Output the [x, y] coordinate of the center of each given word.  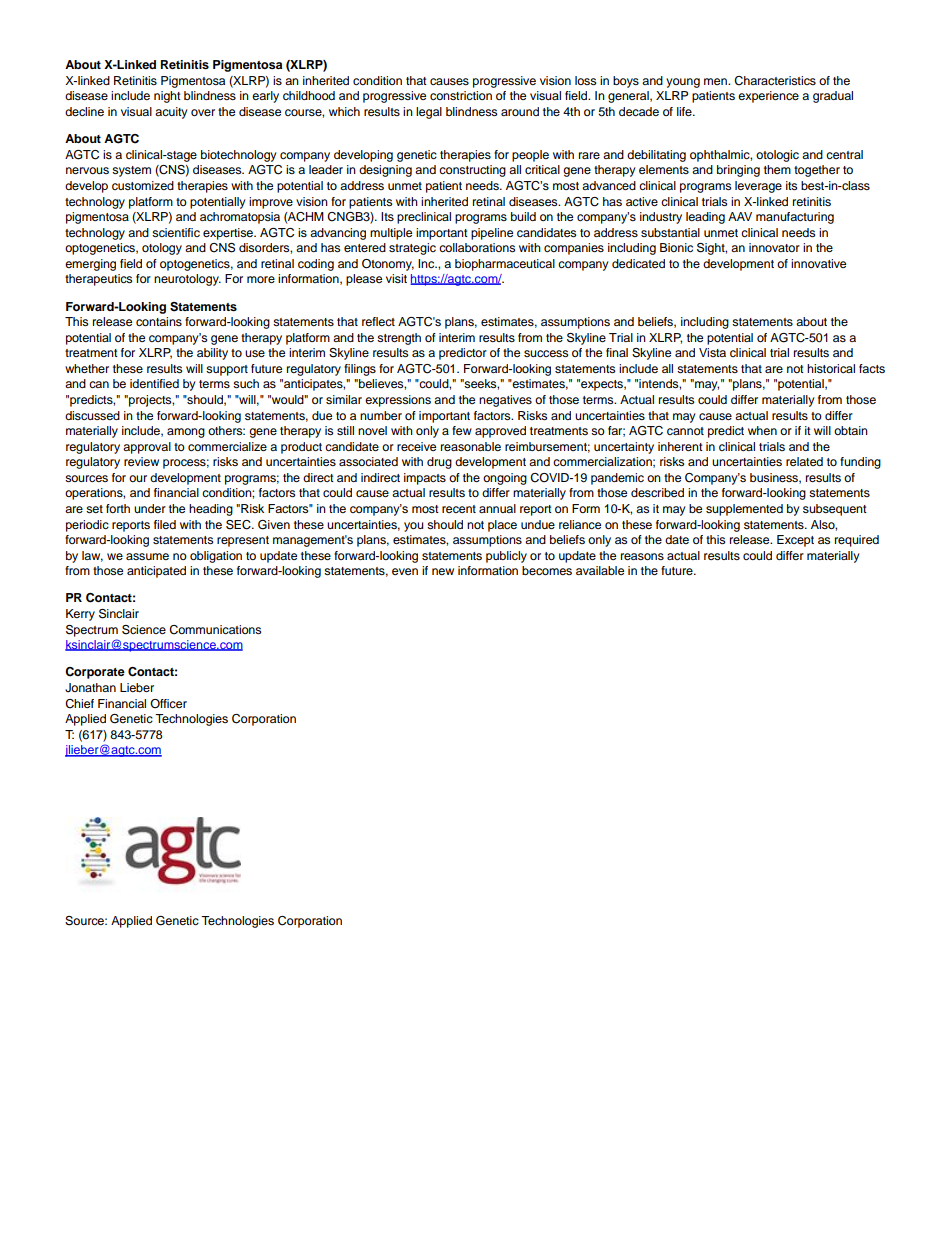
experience [768, 97]
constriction [461, 95]
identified [154, 383]
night [167, 97]
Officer [168, 703]
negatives [505, 401]
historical [831, 368]
